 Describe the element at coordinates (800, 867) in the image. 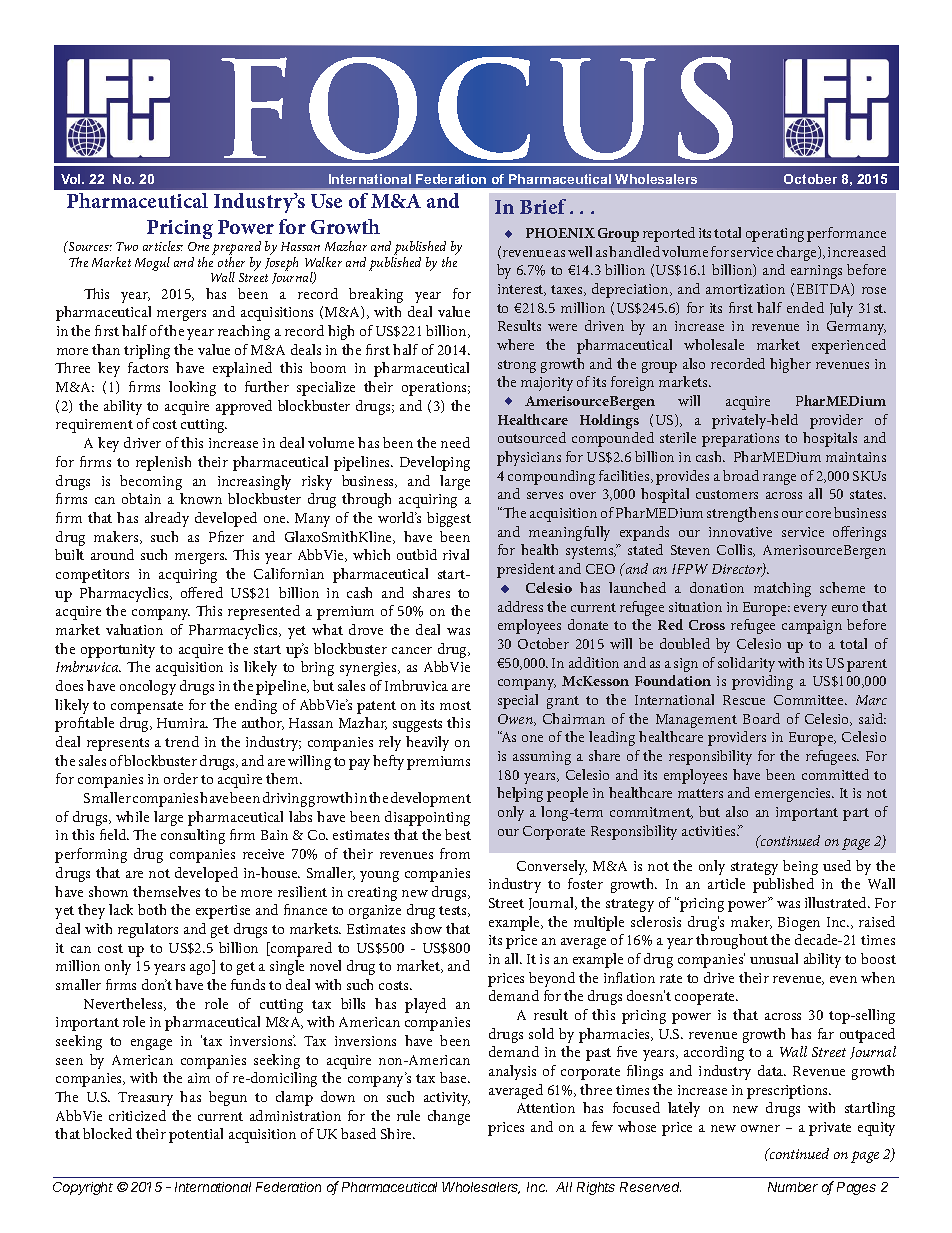

I see `being` at that location.
